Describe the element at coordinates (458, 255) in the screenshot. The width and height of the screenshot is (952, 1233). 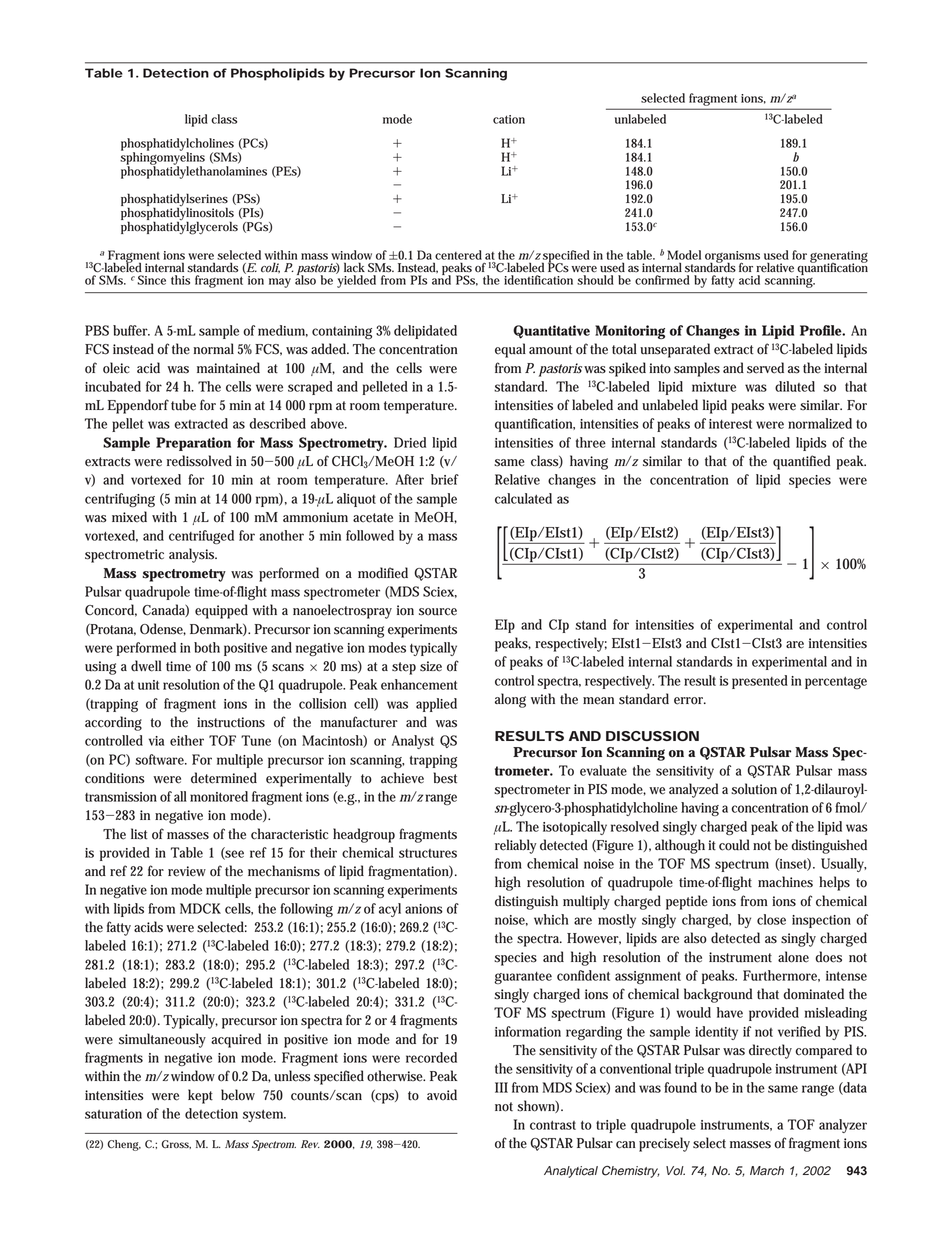
I see `centered` at that location.
